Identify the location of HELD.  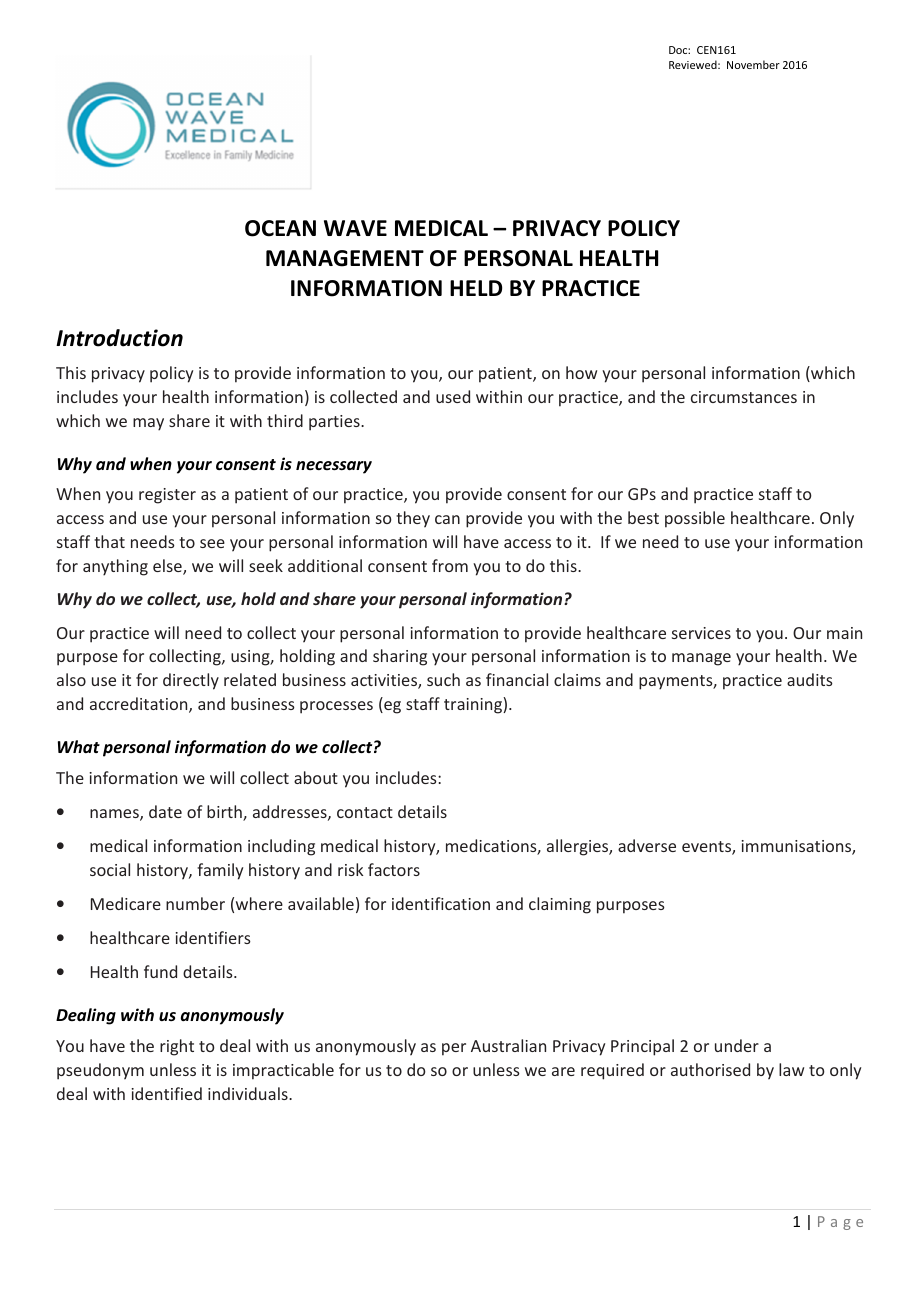
(476, 288).
